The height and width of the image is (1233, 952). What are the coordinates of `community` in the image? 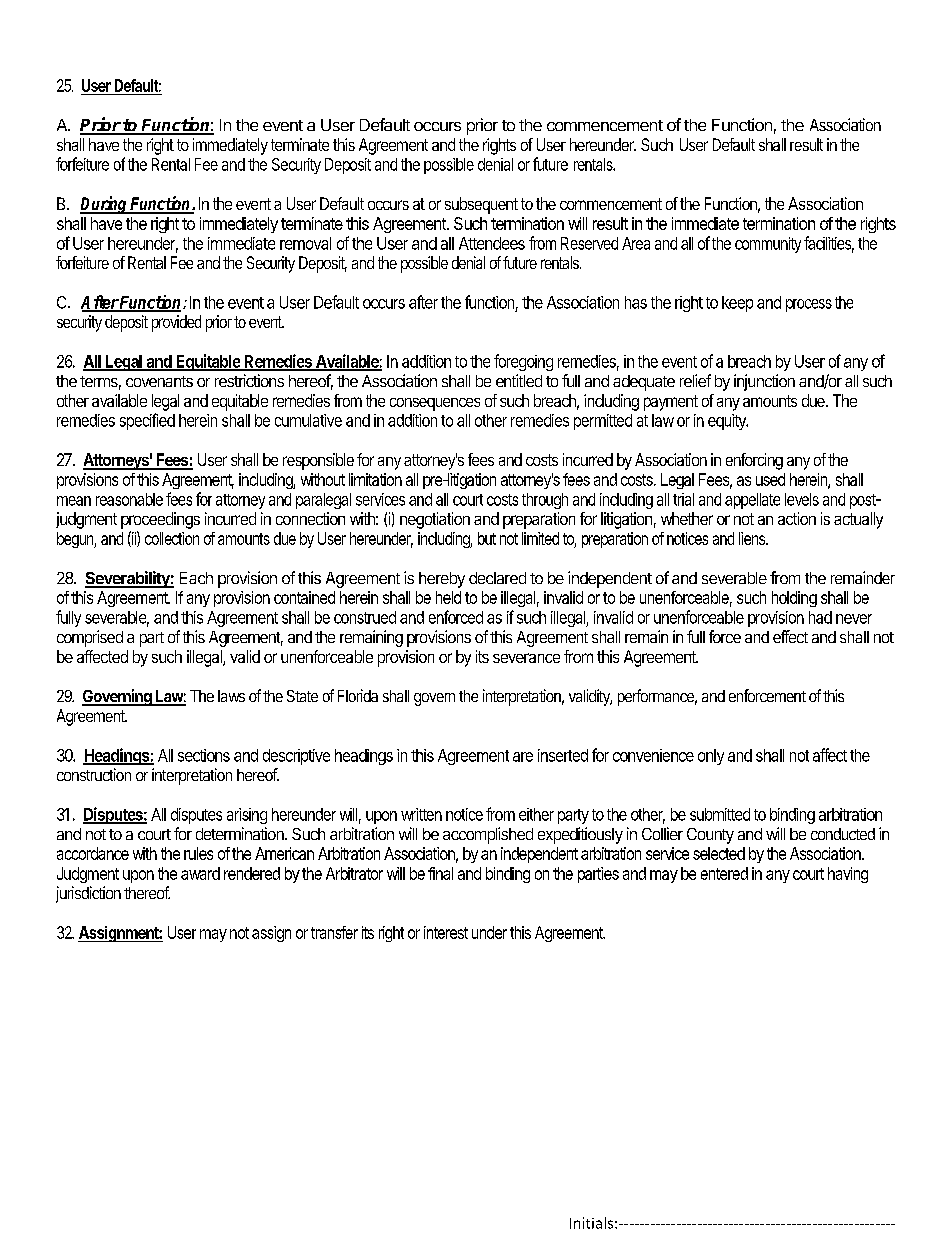 It's located at (768, 245).
